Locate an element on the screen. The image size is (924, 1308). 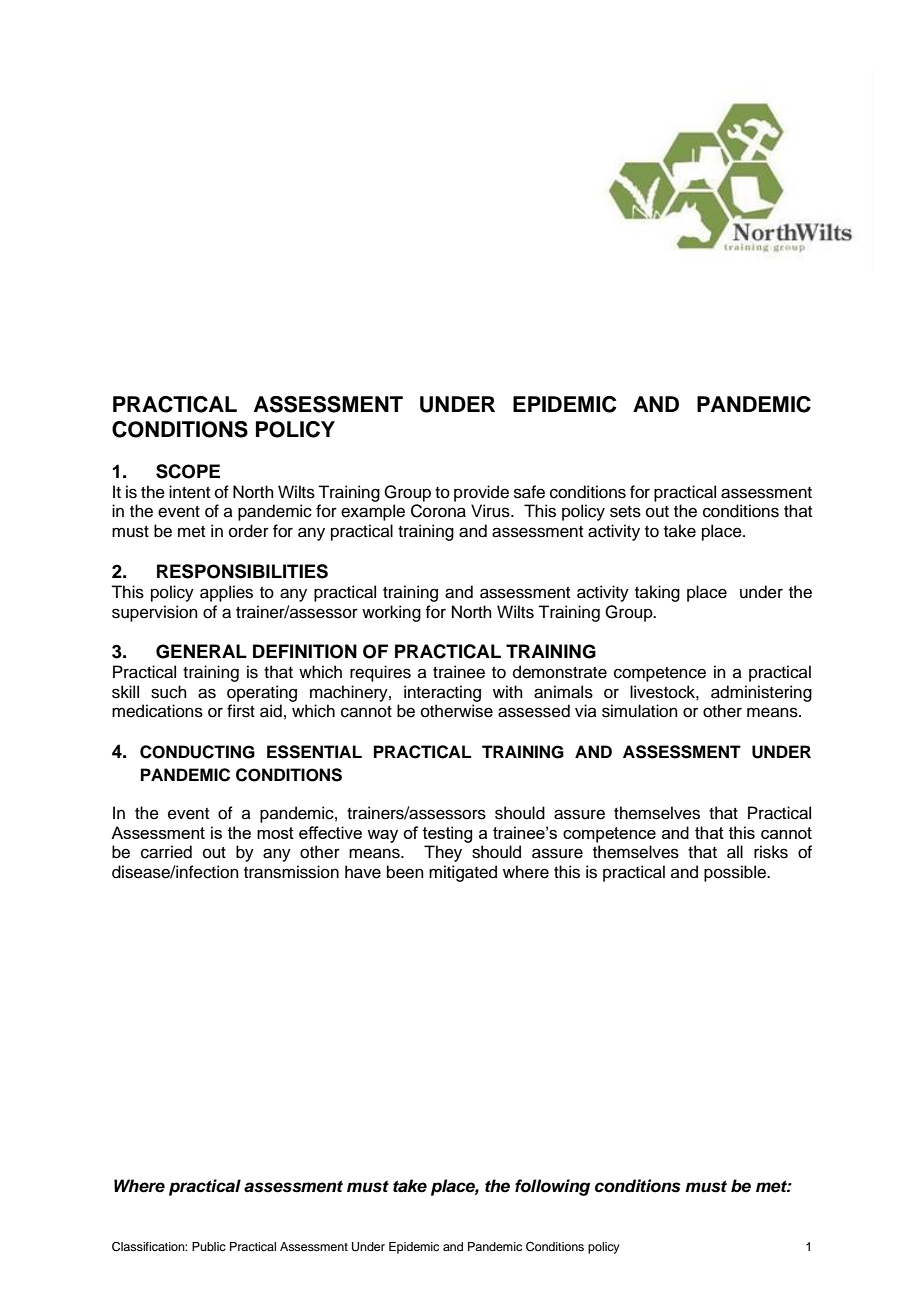
intent is located at coordinates (189, 492).
